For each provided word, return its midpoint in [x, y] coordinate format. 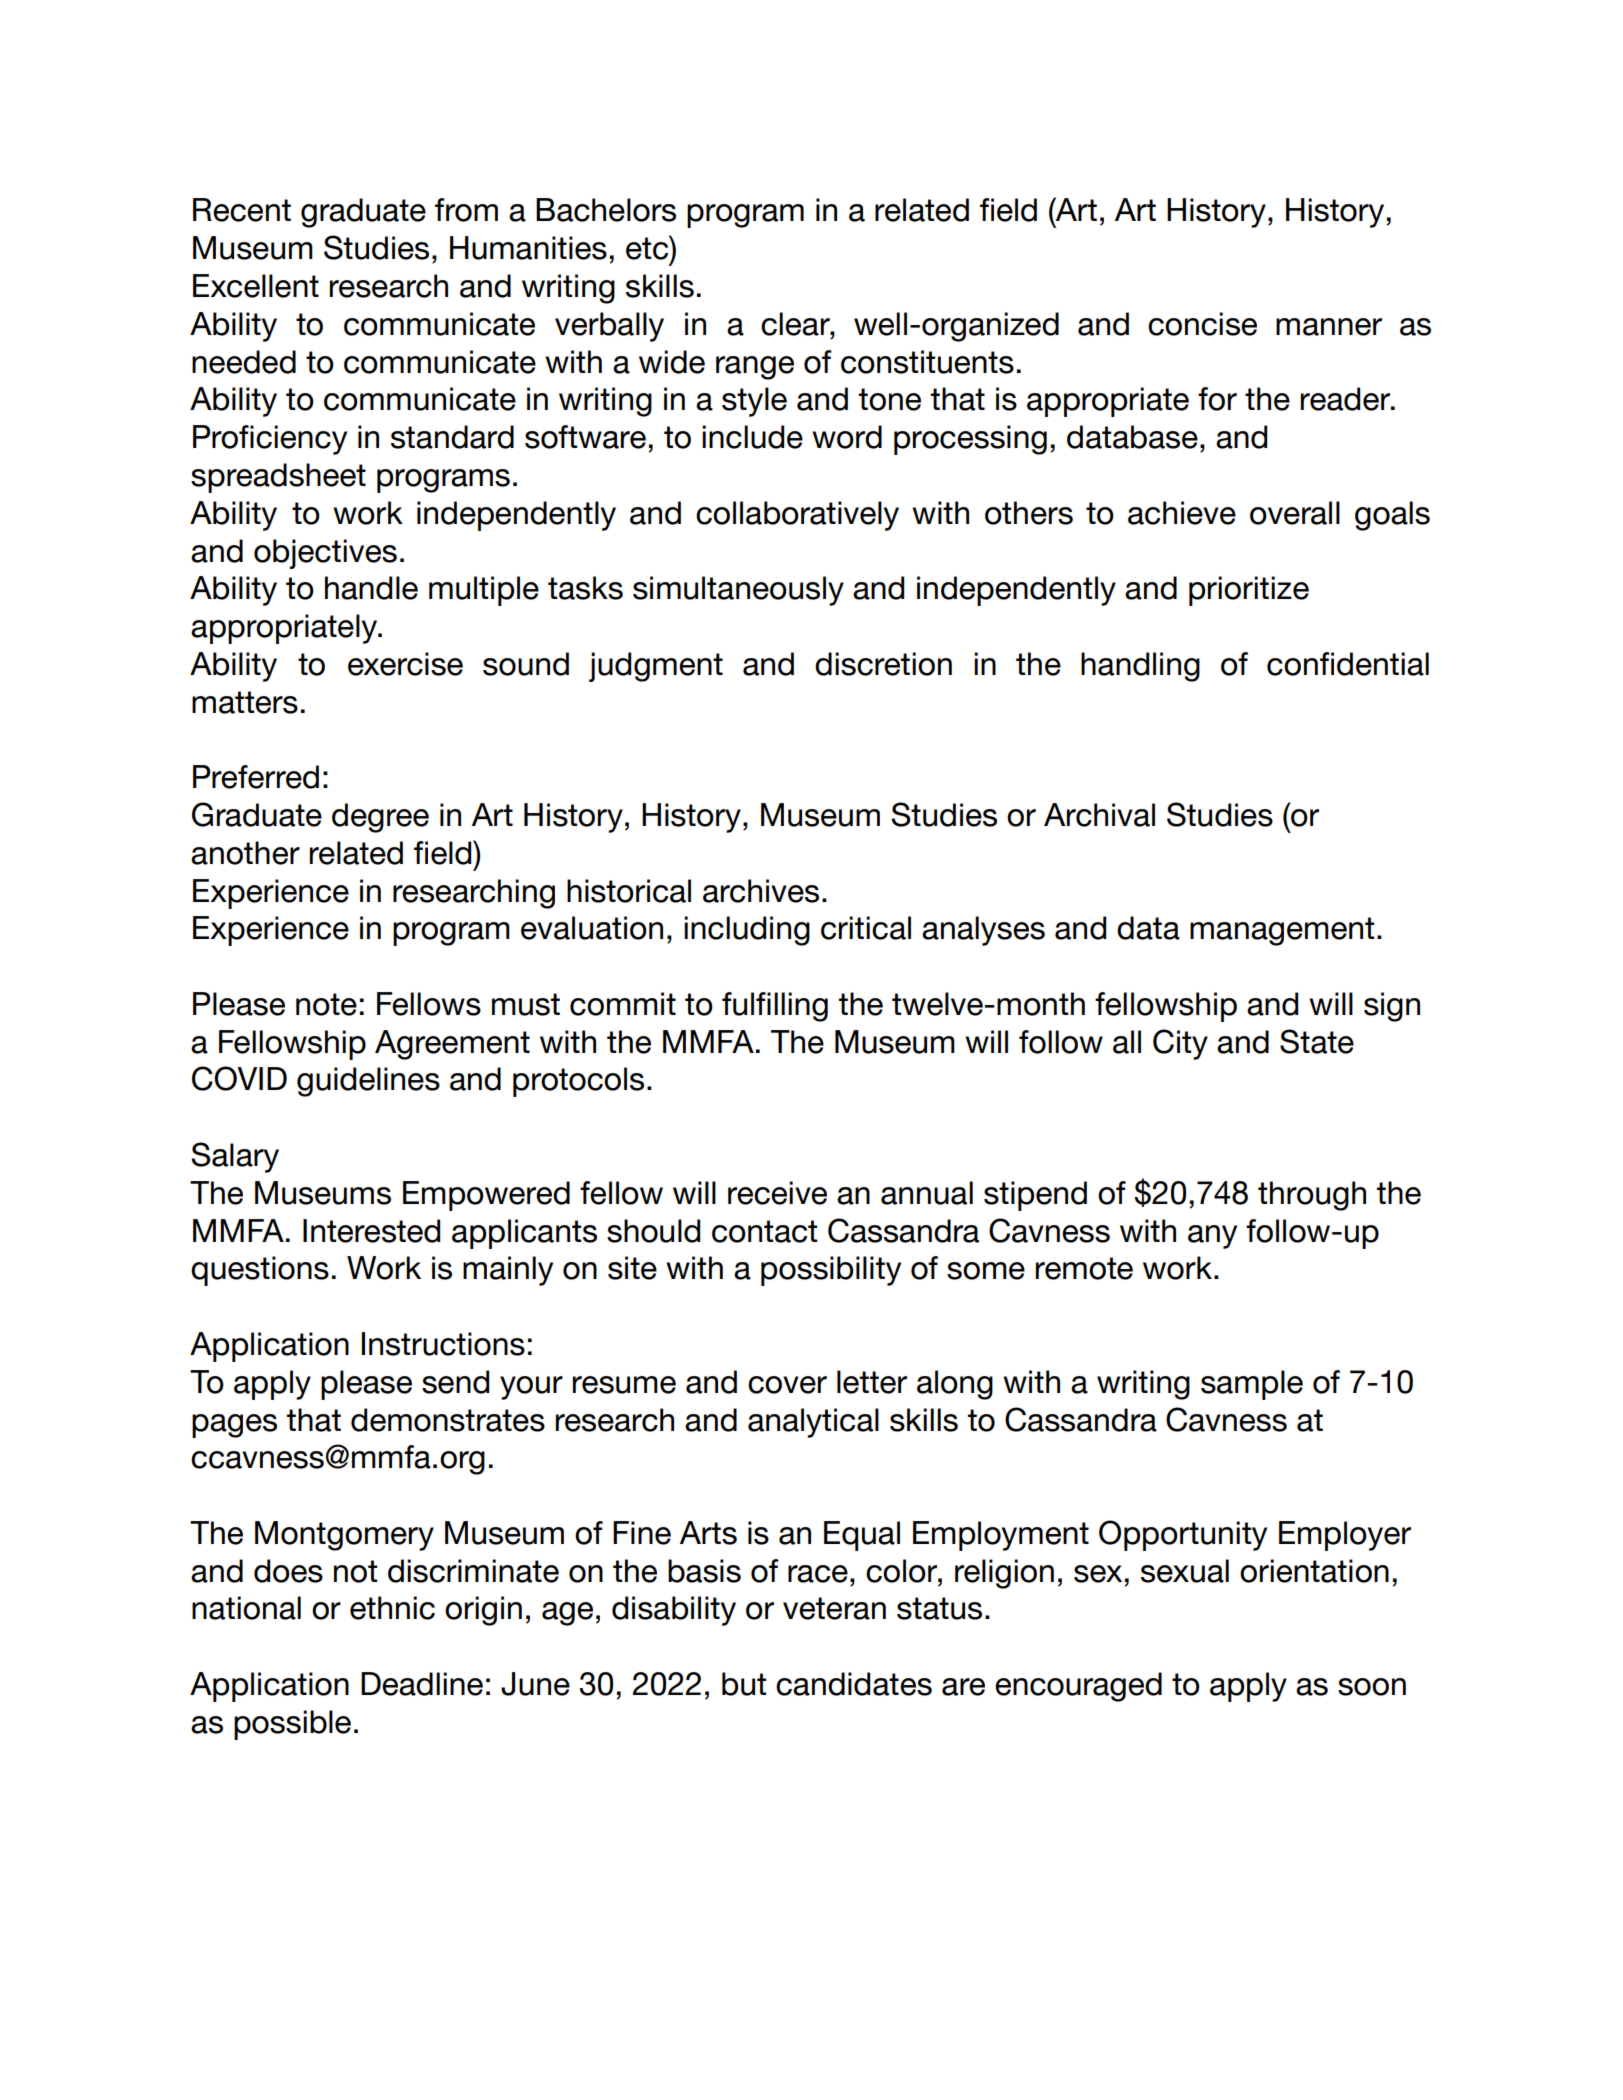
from [466, 210]
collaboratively [797, 516]
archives [761, 891]
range [755, 368]
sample [1252, 1385]
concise [1202, 324]
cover [787, 1385]
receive [777, 1193]
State [1317, 1041]
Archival [1099, 815]
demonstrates [448, 1420]
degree [380, 818]
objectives [325, 554]
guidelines [368, 1082]
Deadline [422, 1684]
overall [1295, 513]
